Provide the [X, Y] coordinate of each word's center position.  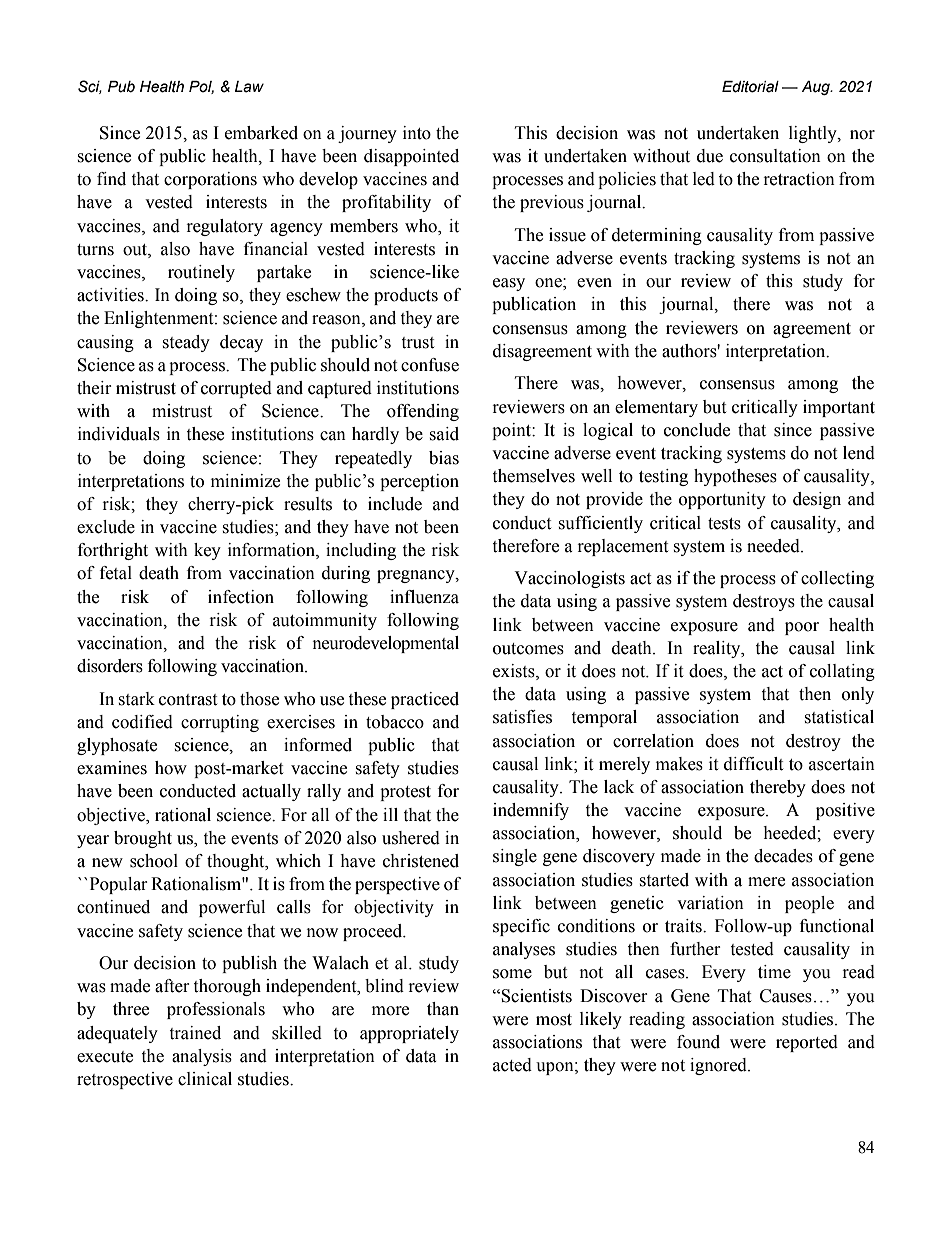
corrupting [220, 723]
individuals [119, 434]
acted [512, 1065]
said [444, 434]
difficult [753, 764]
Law [249, 87]
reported [807, 1043]
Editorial [750, 87]
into [417, 133]
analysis [202, 1057]
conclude [697, 430]
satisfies [522, 717]
